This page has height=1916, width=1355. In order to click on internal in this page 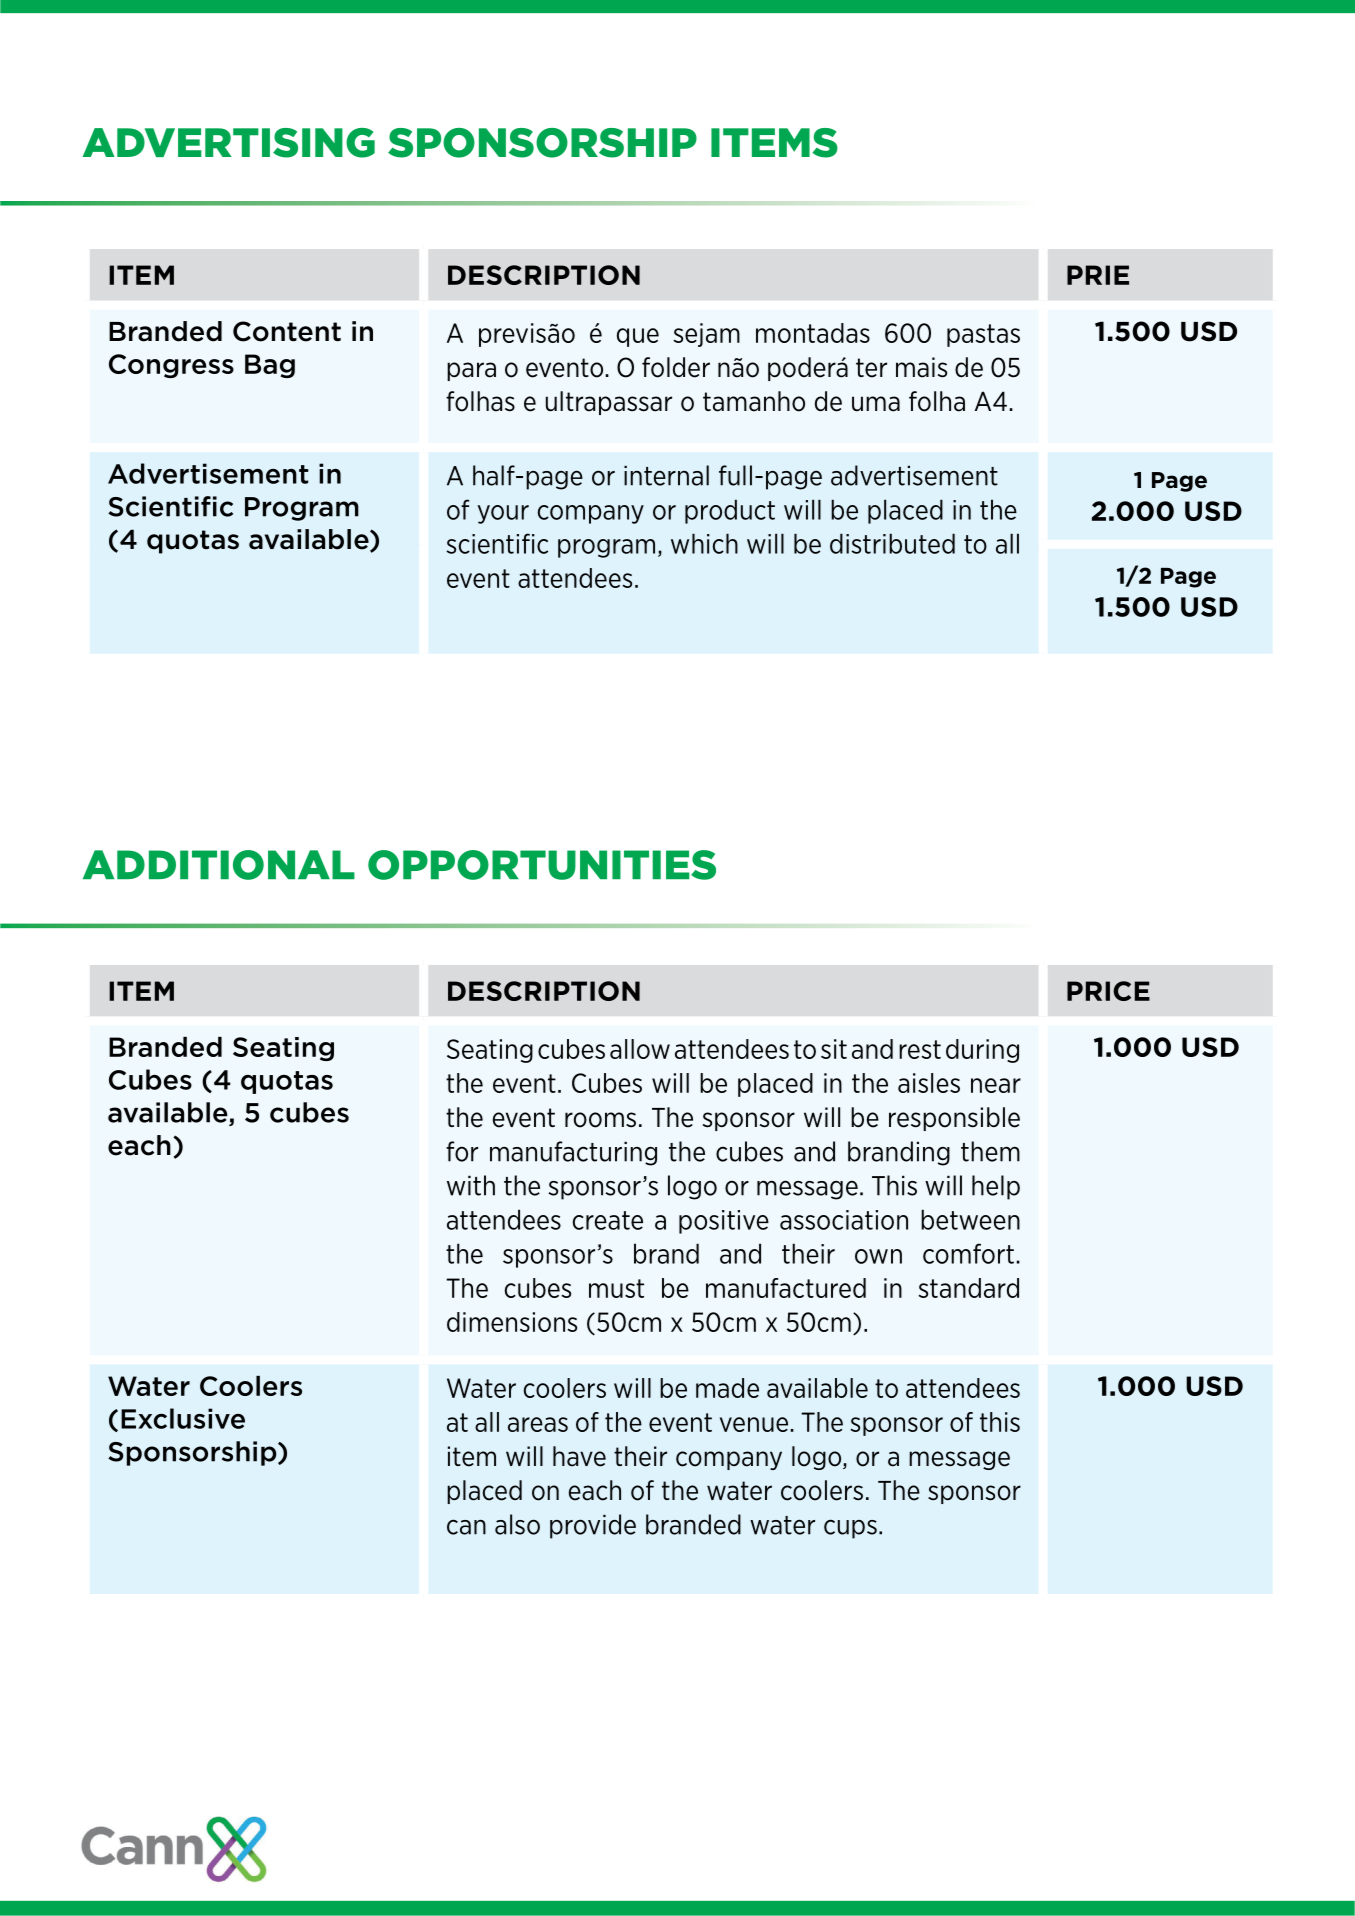, I will do `click(666, 475)`.
